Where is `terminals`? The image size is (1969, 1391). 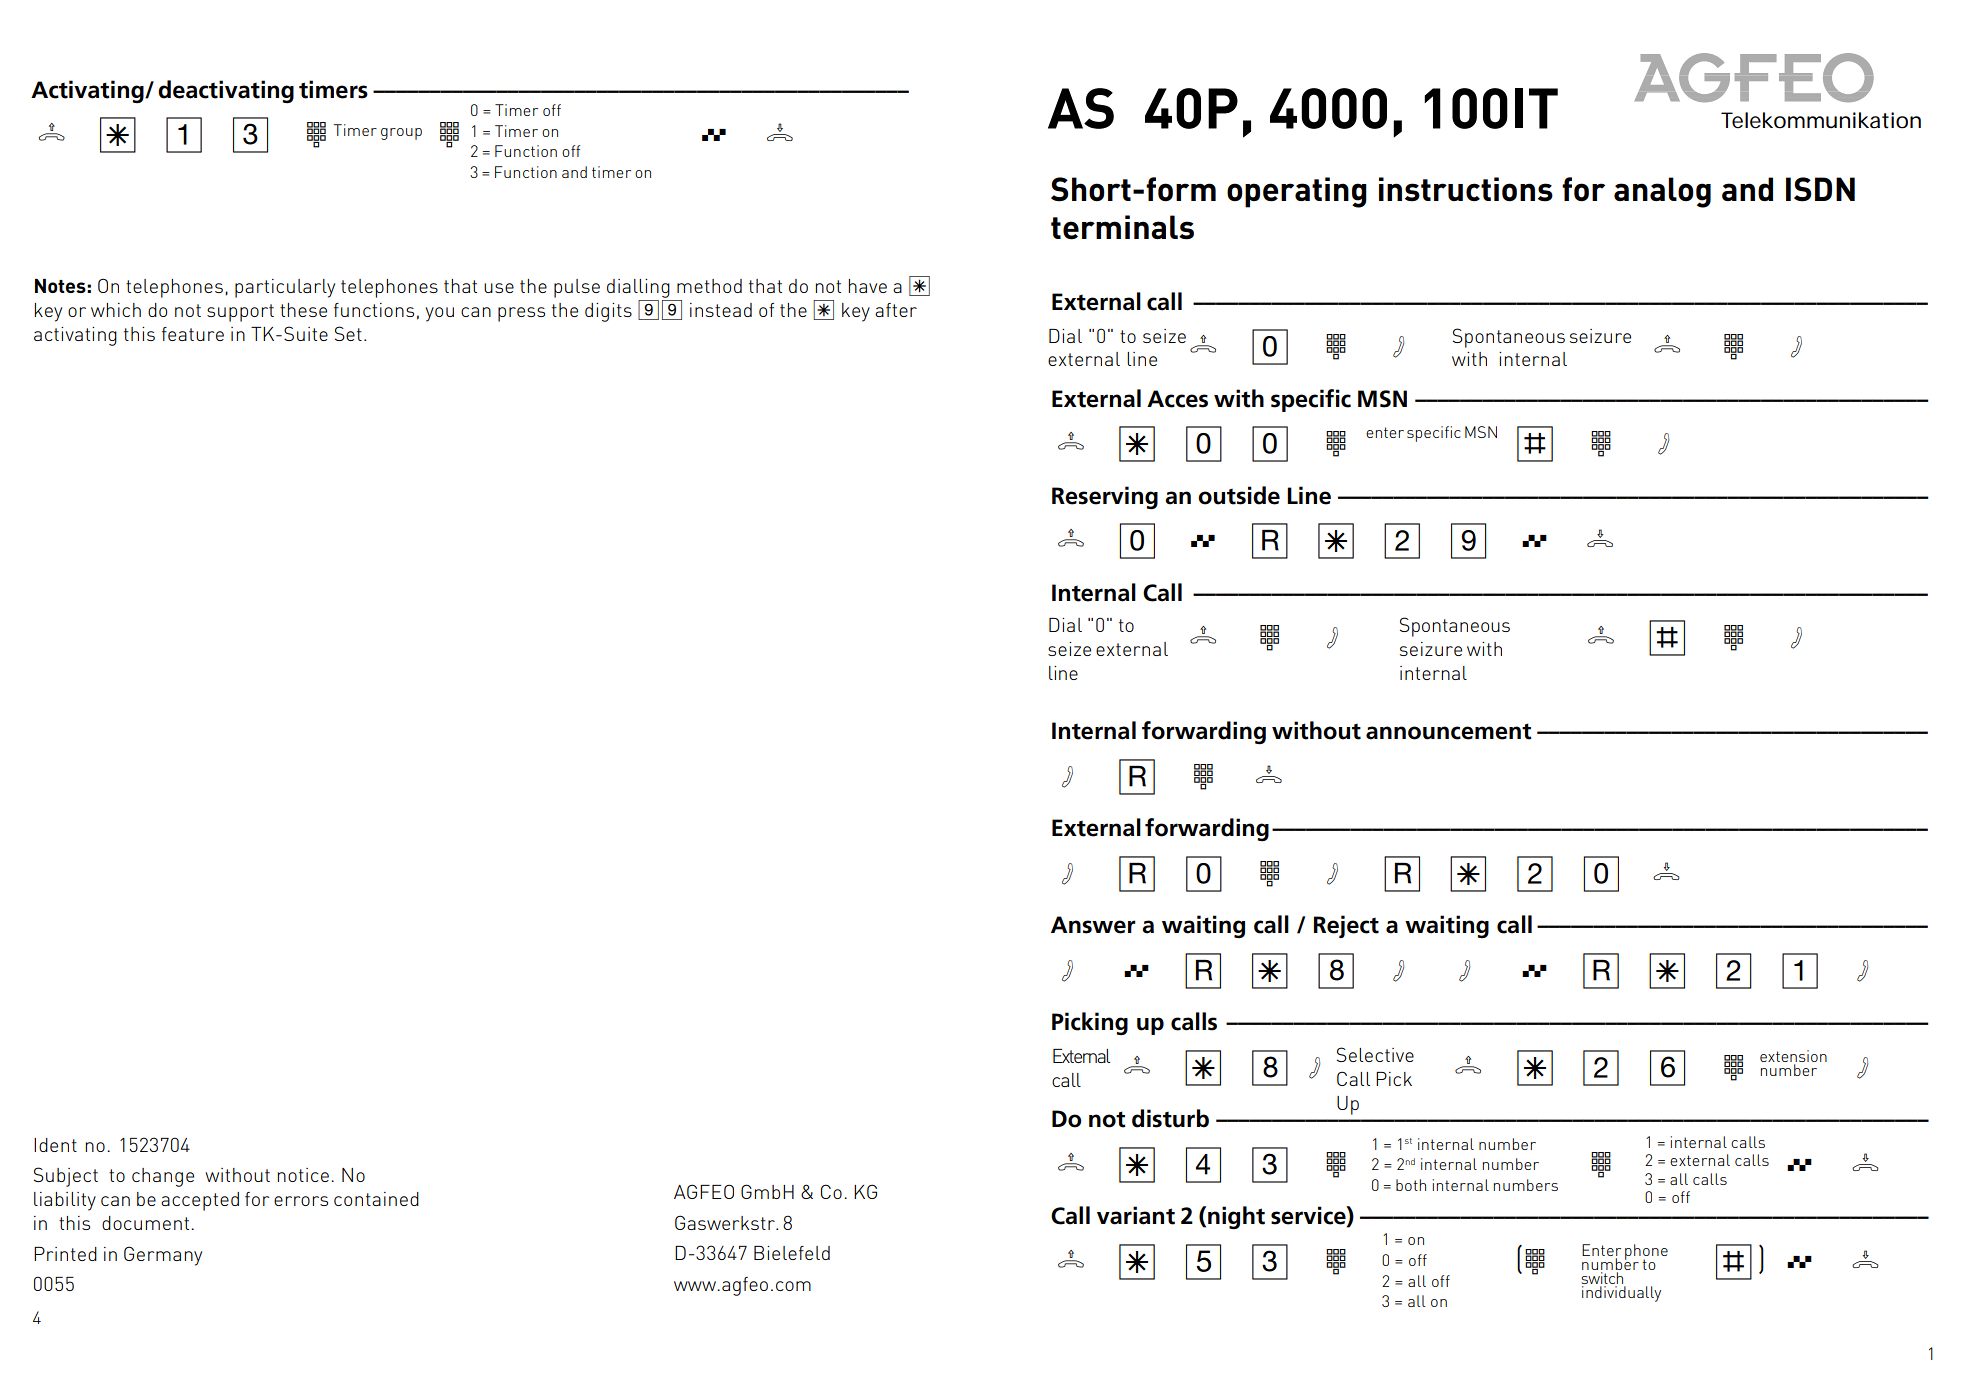
terminals is located at coordinates (1122, 227).
